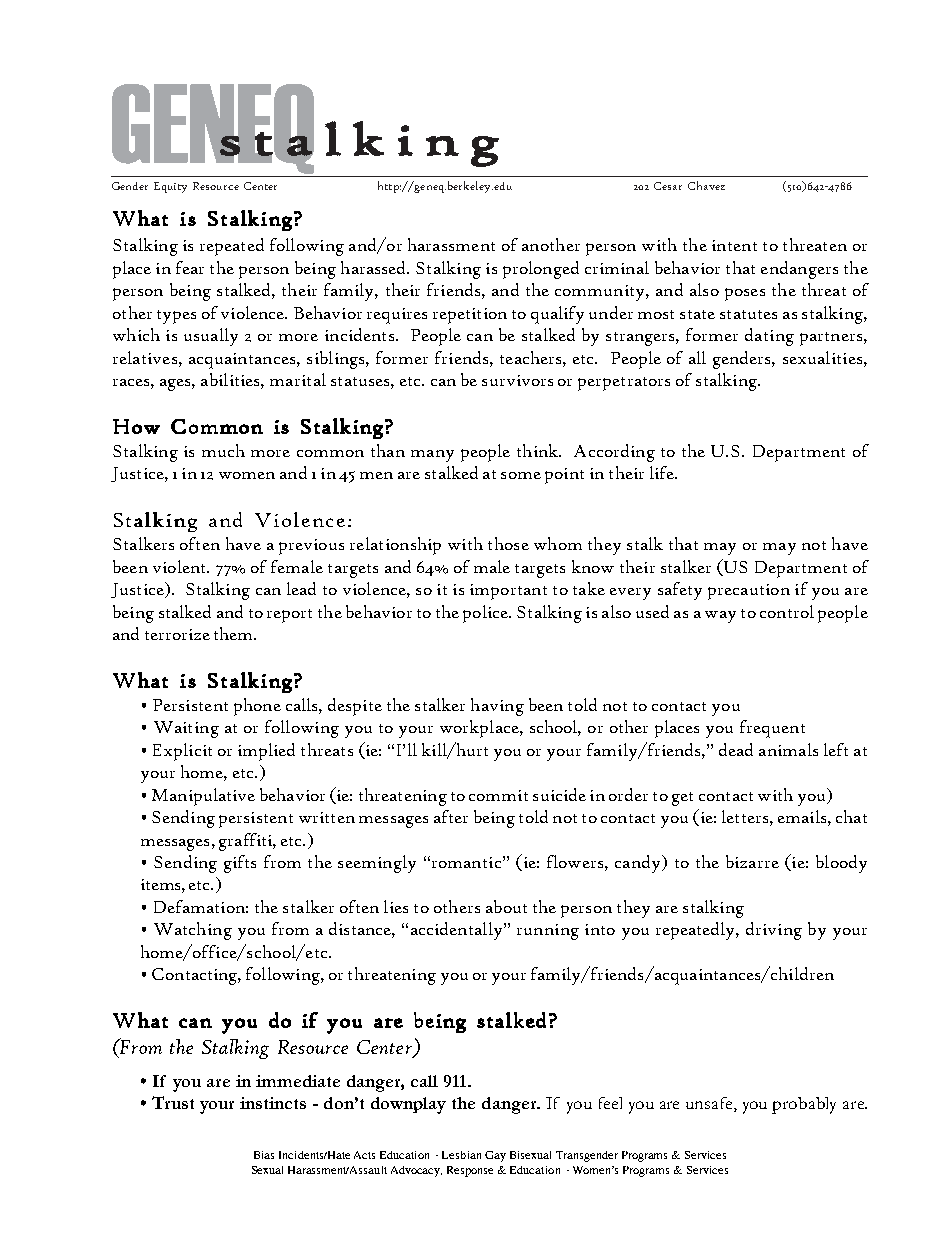  I want to click on intent, so click(734, 245).
